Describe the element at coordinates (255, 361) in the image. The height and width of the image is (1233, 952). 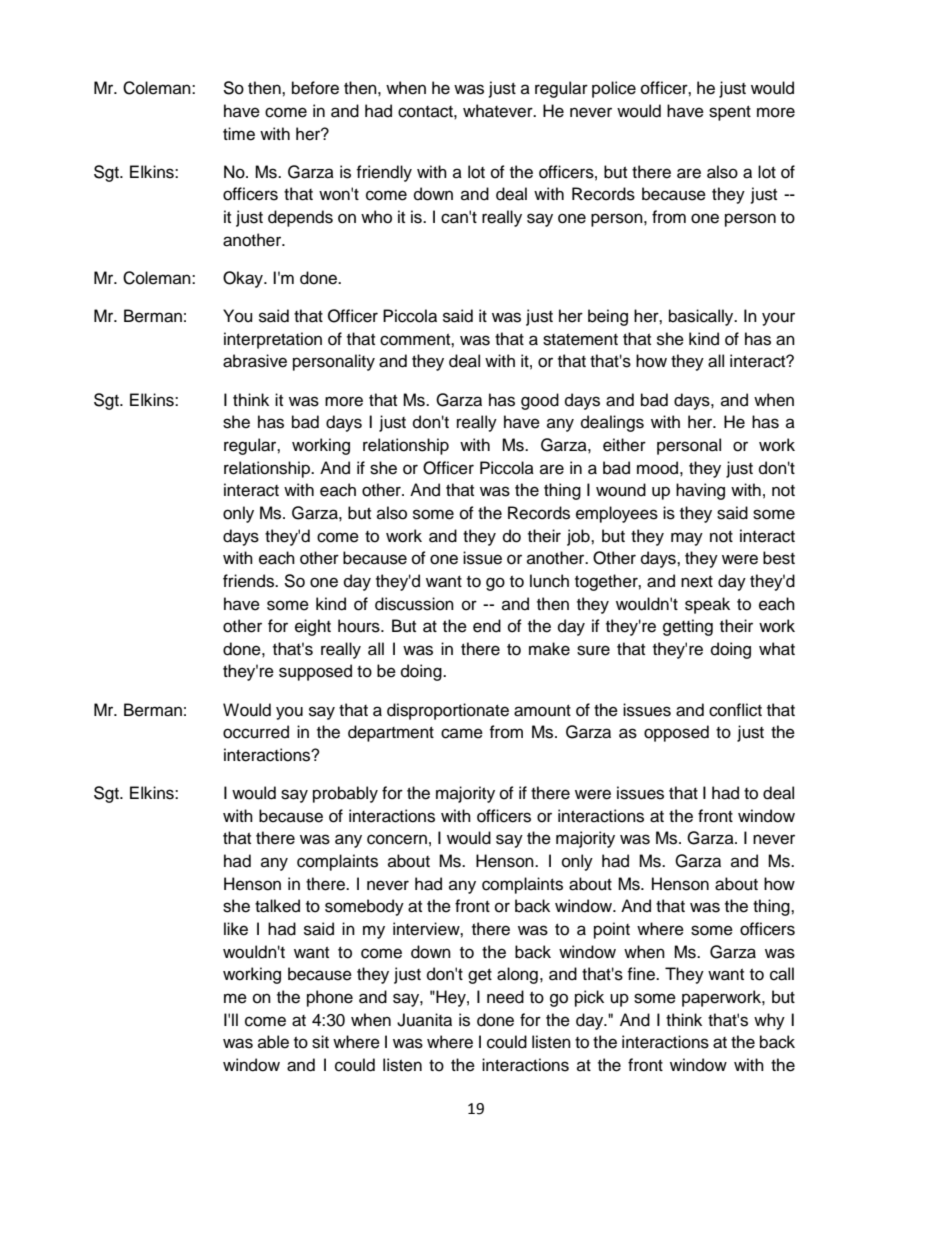
I see `abrasive` at that location.
